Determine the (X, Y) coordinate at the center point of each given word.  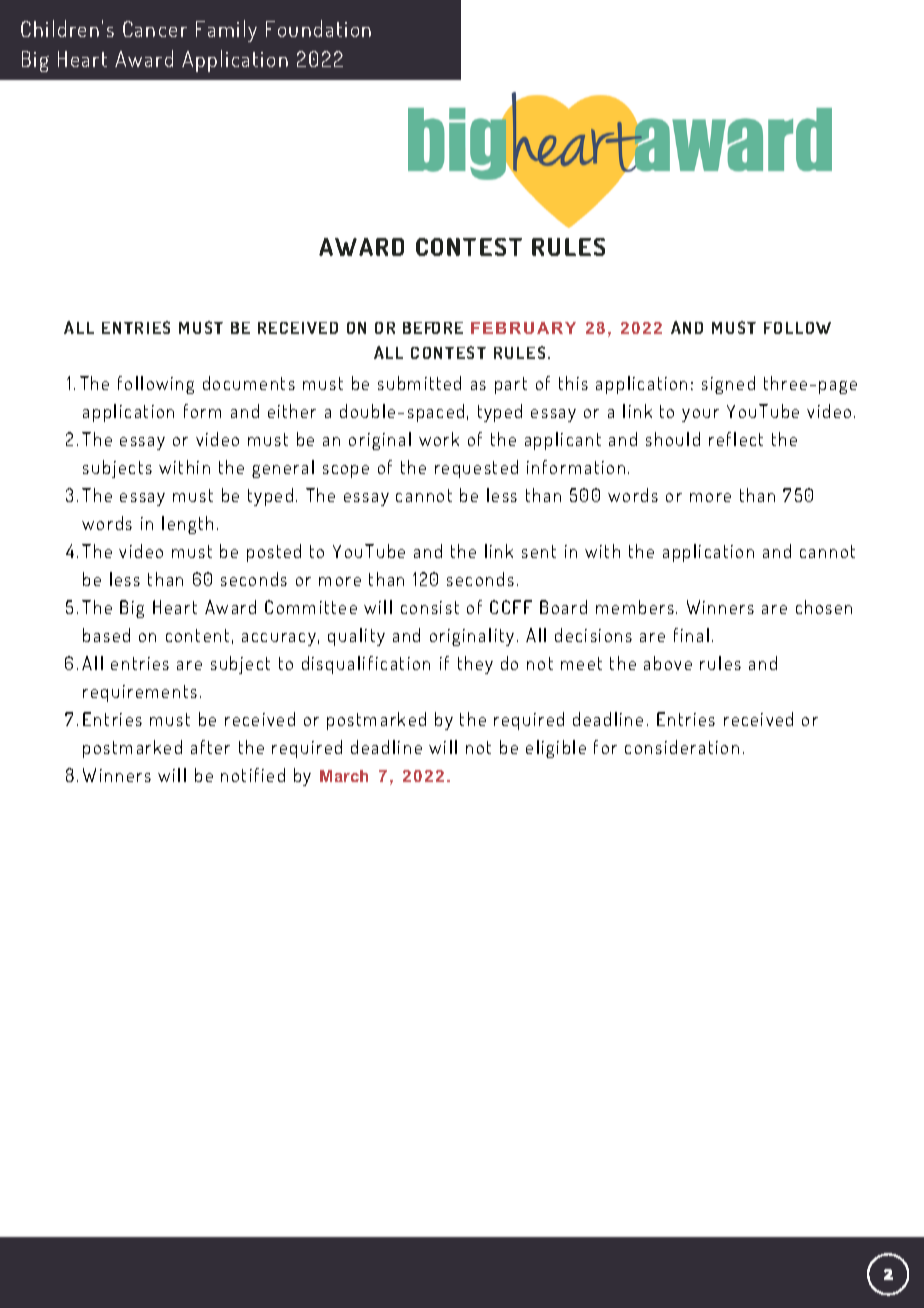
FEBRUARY (523, 328)
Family (226, 31)
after (210, 747)
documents (249, 383)
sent (539, 551)
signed (728, 385)
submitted (419, 383)
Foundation (318, 28)
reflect (736, 439)
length (187, 525)
